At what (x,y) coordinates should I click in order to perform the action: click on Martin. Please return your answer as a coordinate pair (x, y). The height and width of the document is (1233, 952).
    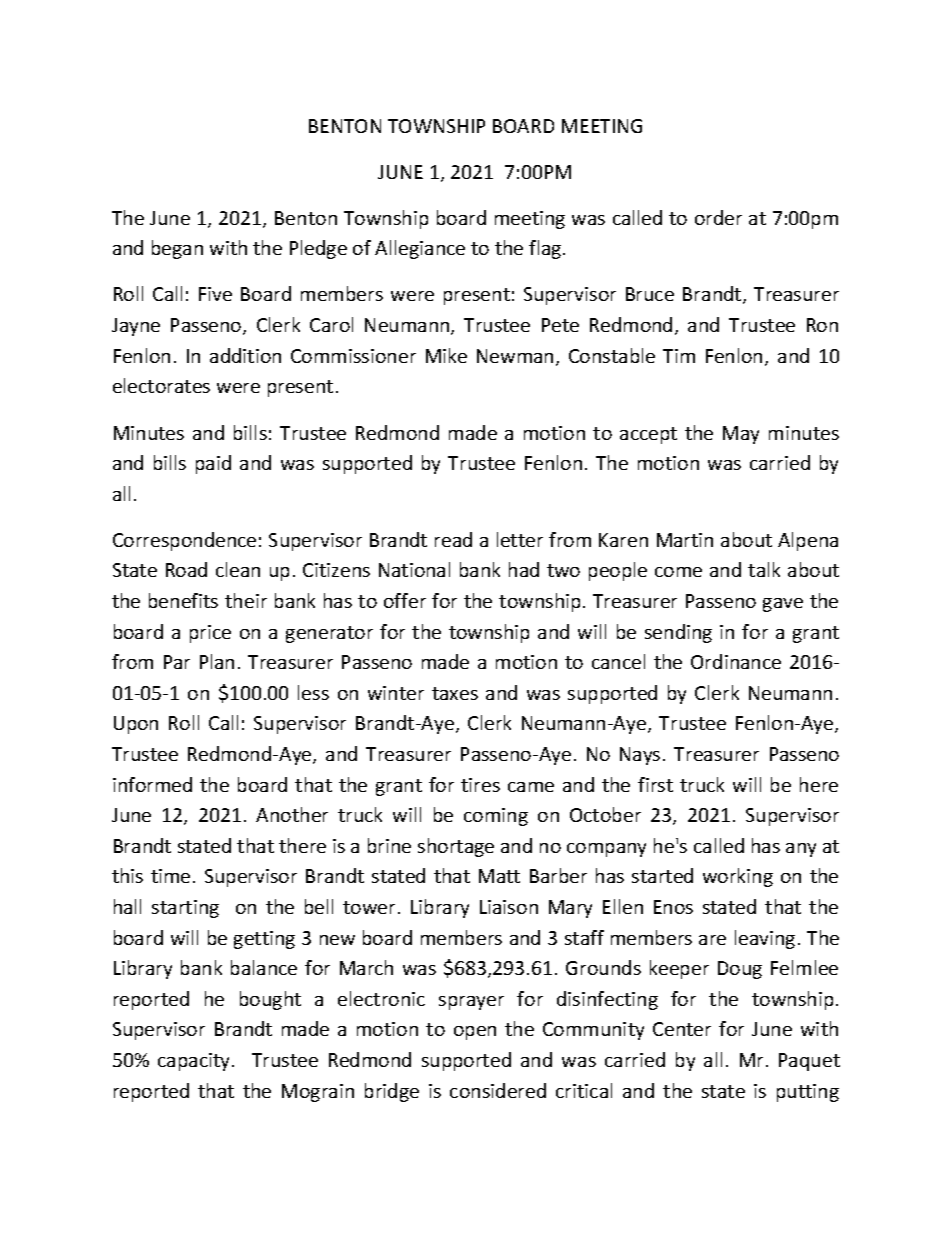
    Looking at the image, I should click on (685, 540).
